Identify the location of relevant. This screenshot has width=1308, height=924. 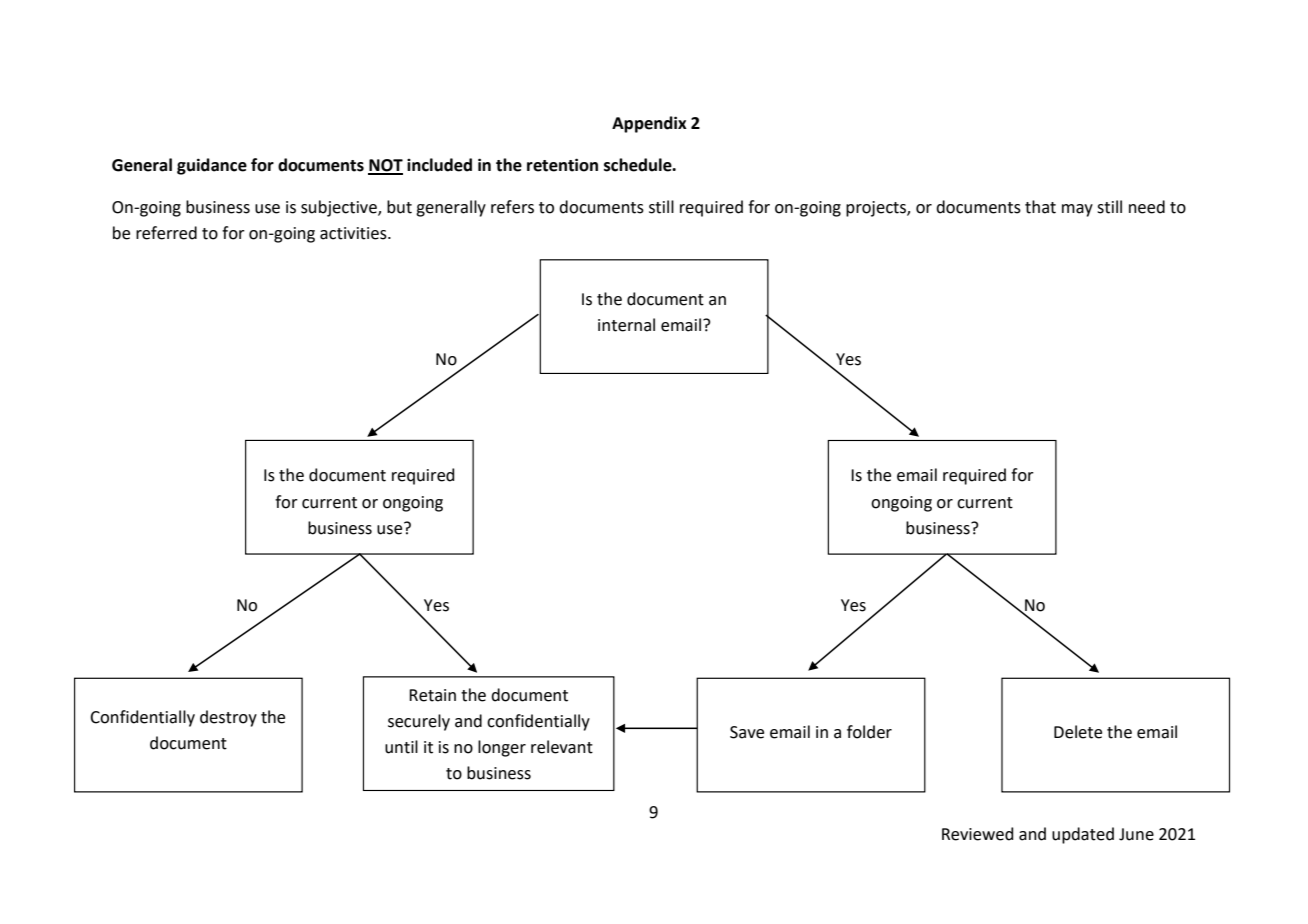
(562, 747).
